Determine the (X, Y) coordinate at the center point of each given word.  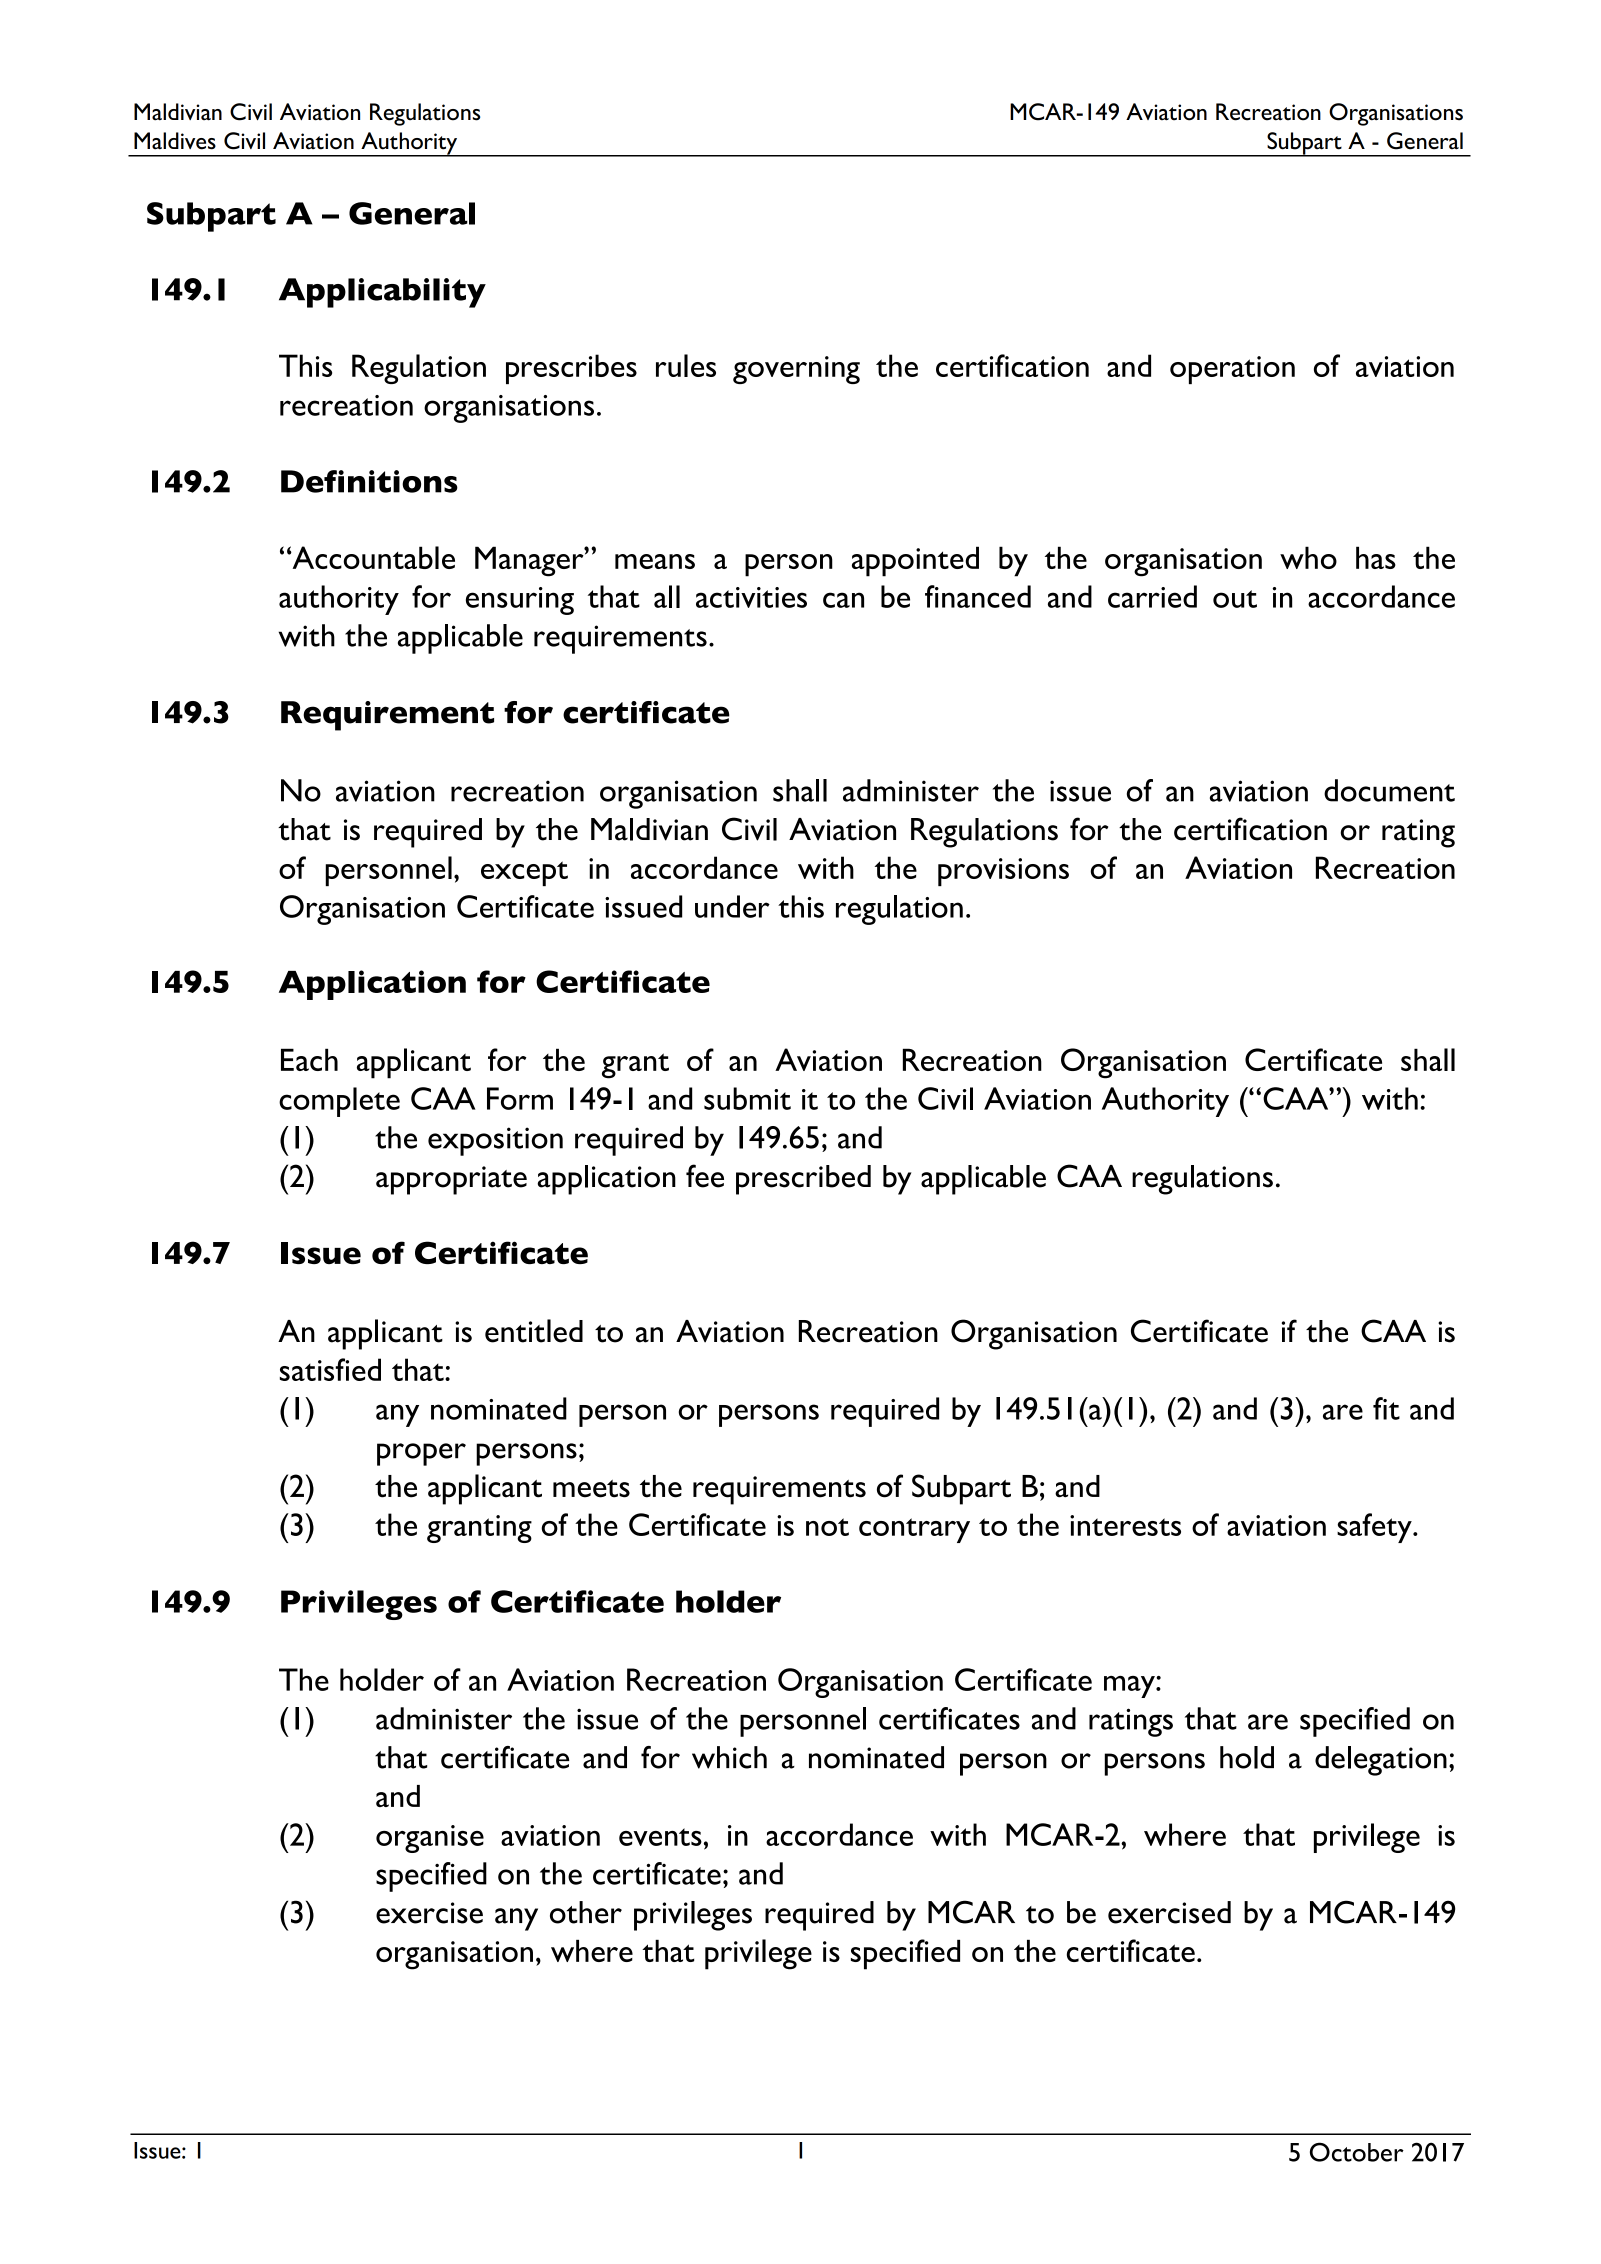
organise (430, 1839)
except (524, 873)
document (1389, 790)
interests (1125, 1525)
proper (421, 1454)
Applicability (382, 293)
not (827, 1527)
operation (1232, 370)
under (732, 906)
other (586, 1912)
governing (796, 370)
